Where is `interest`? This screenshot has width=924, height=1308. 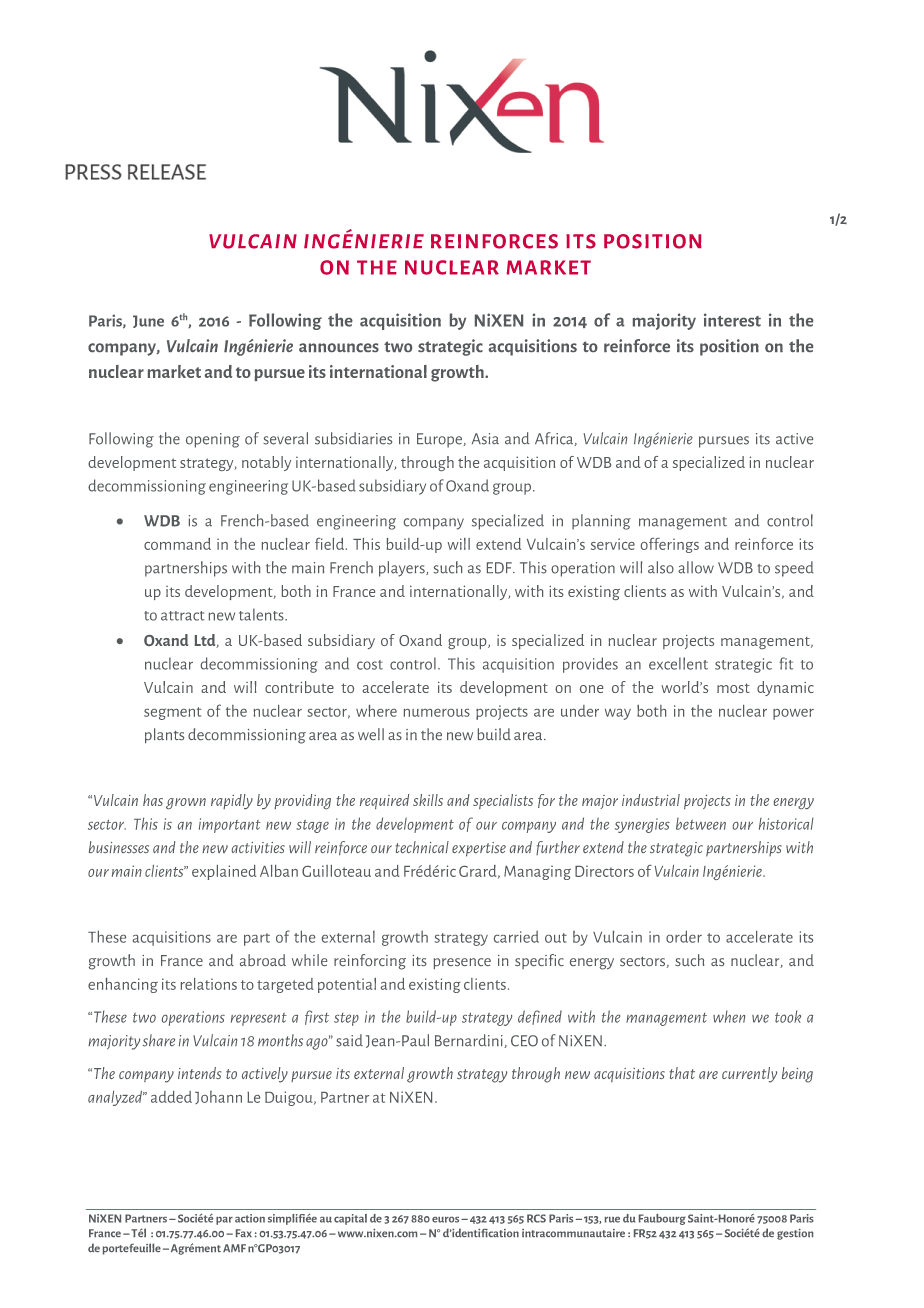
interest is located at coordinates (732, 320).
